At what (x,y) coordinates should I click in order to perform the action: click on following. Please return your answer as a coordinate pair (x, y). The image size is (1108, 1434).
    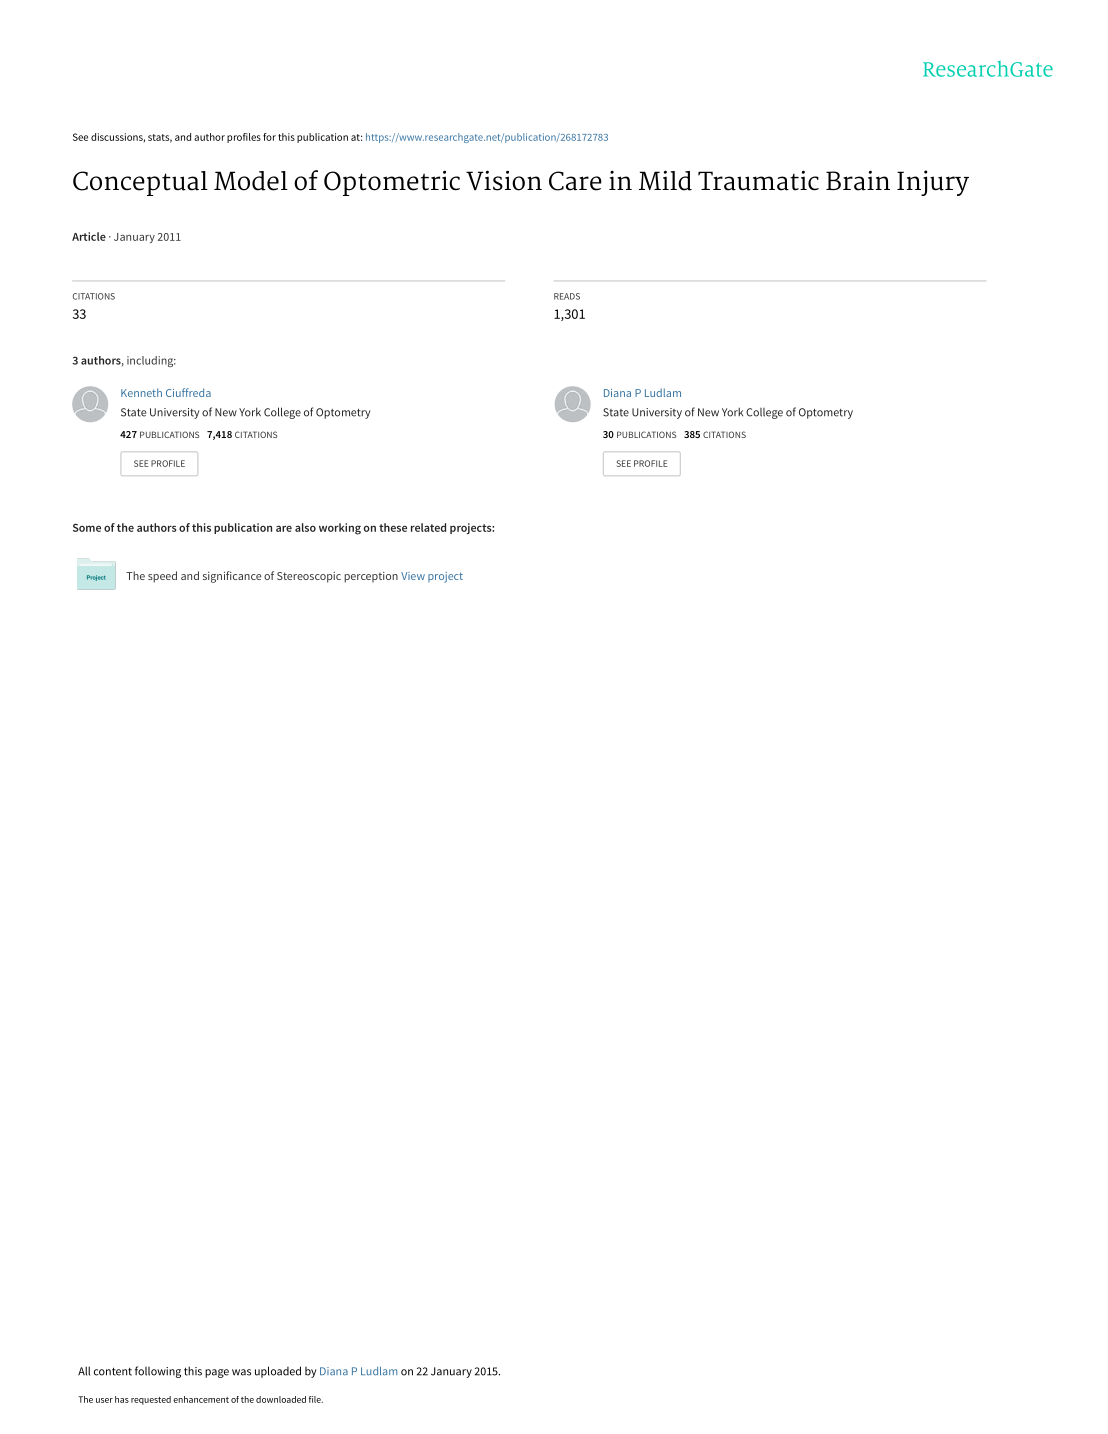
    Looking at the image, I should click on (158, 1372).
